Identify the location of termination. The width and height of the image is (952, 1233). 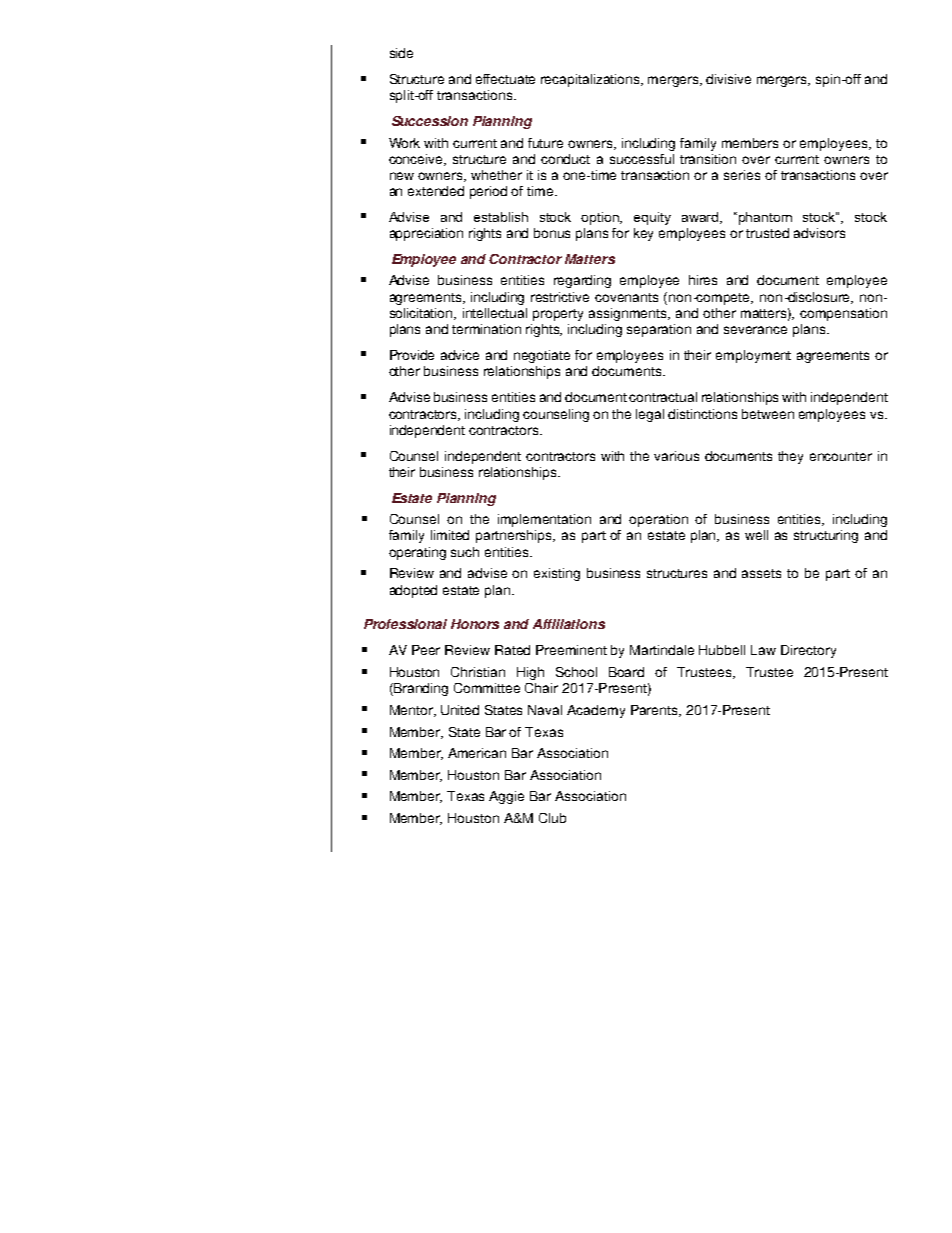
(486, 329).
